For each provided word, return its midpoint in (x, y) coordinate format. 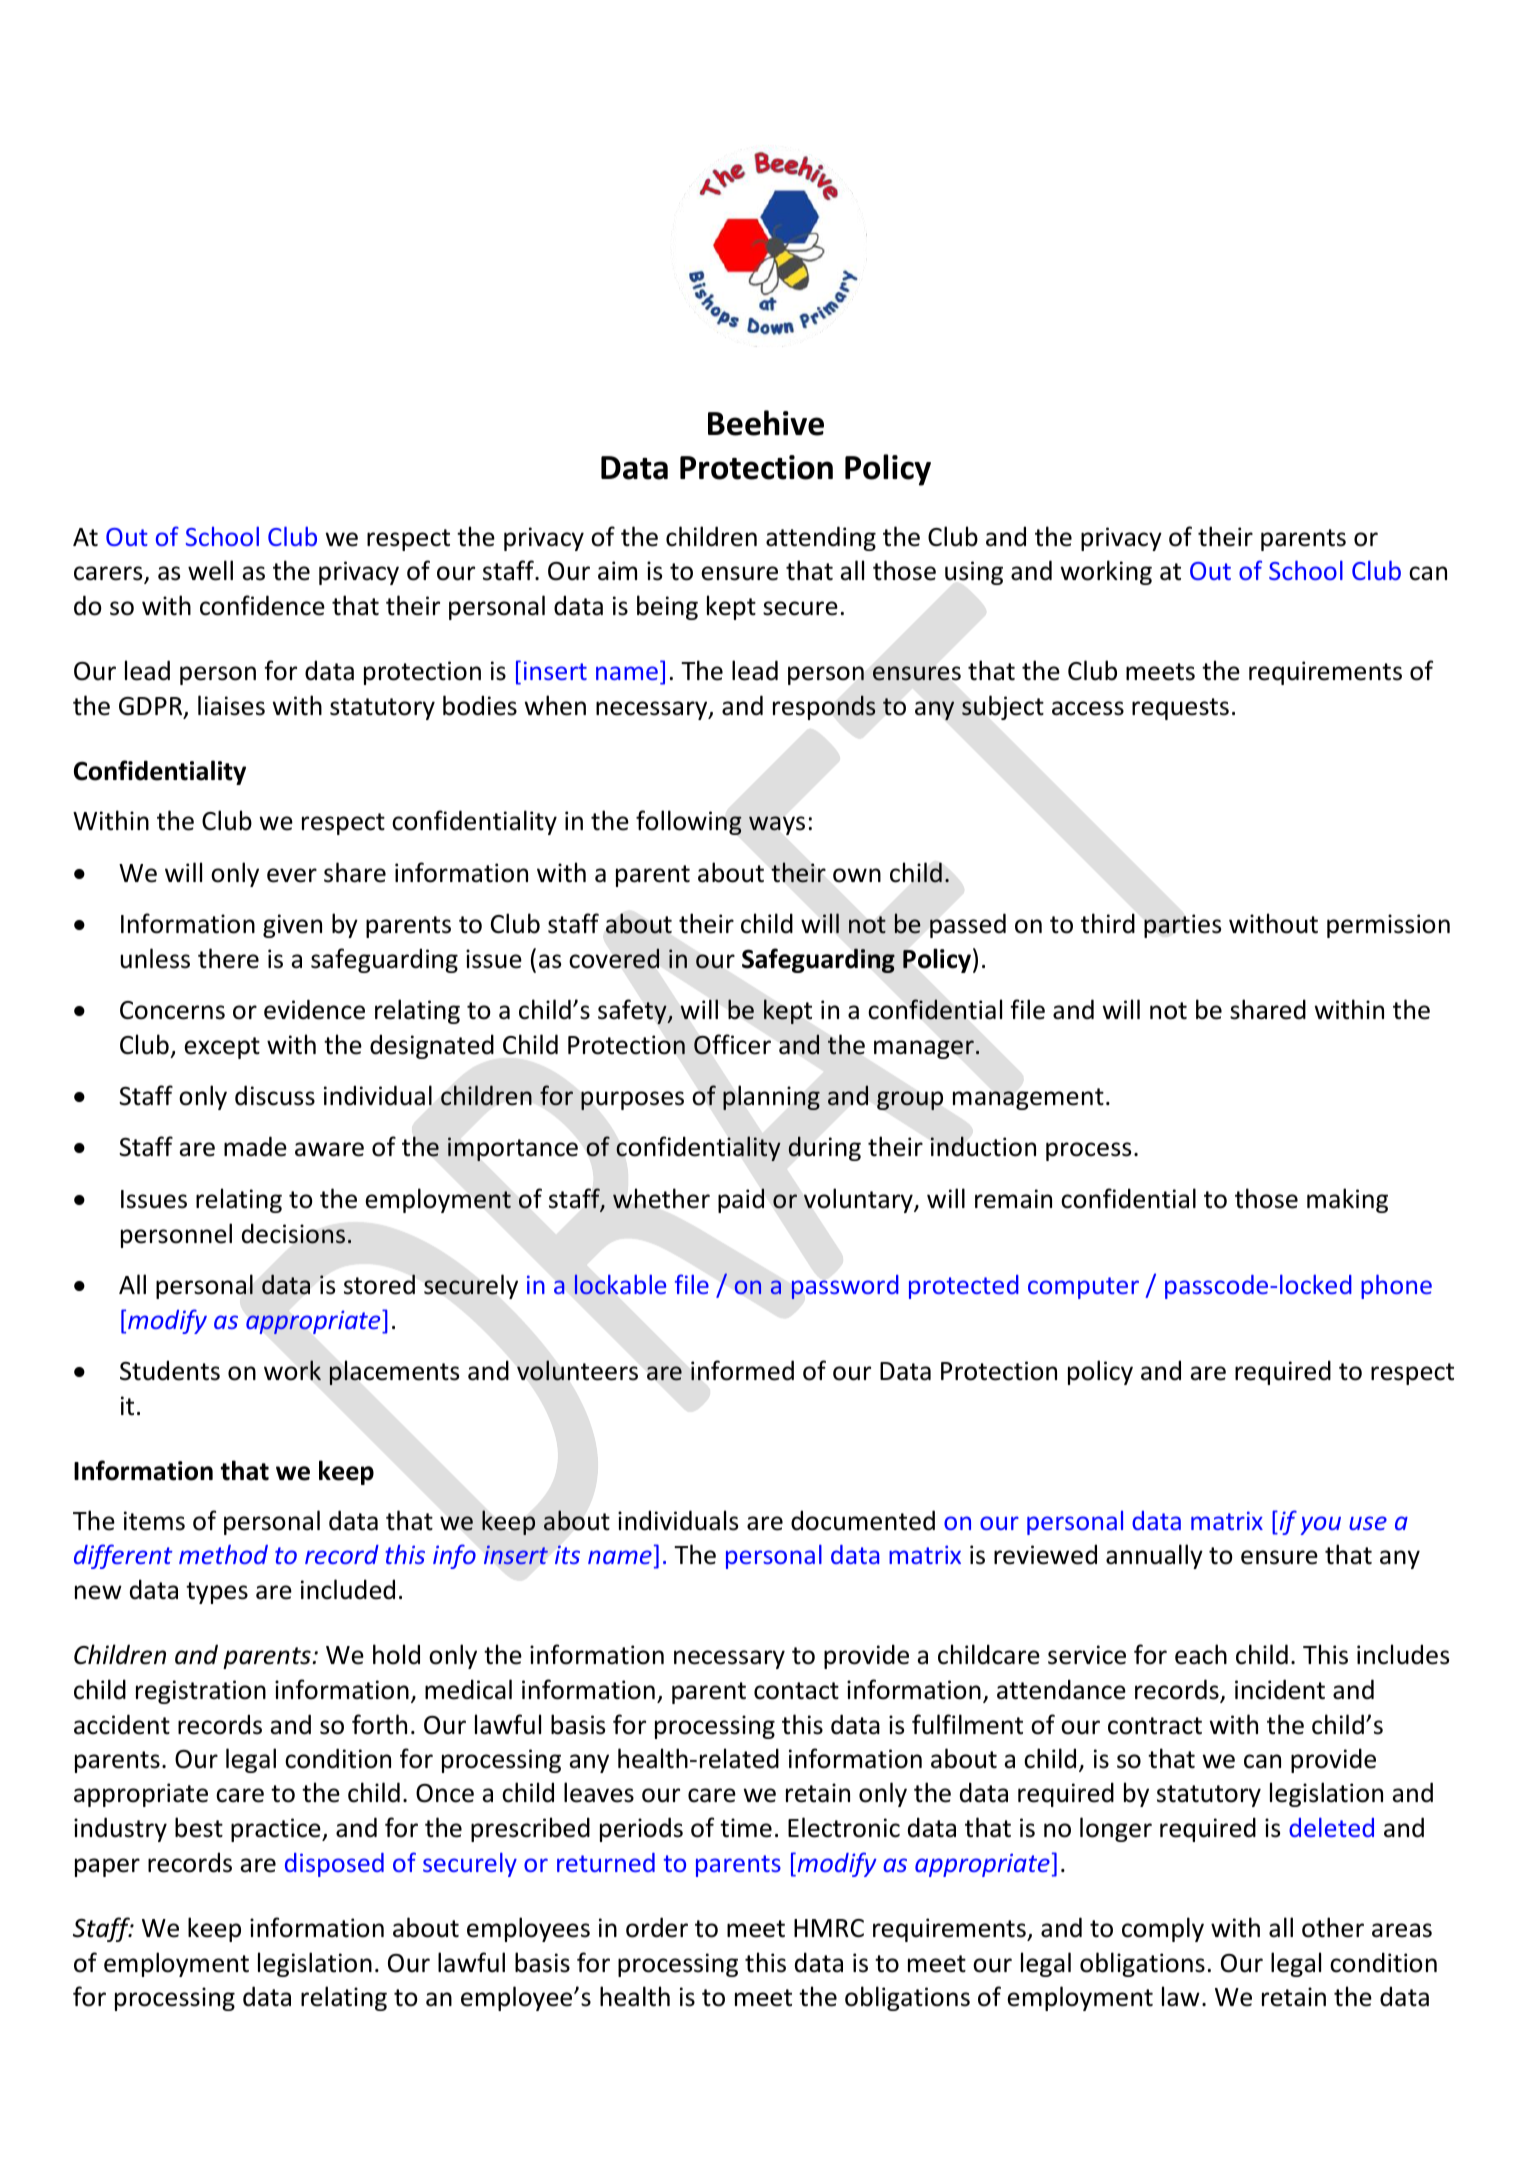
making (1347, 1200)
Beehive (766, 423)
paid (741, 1200)
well (210, 570)
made (255, 1146)
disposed (334, 1865)
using (974, 573)
